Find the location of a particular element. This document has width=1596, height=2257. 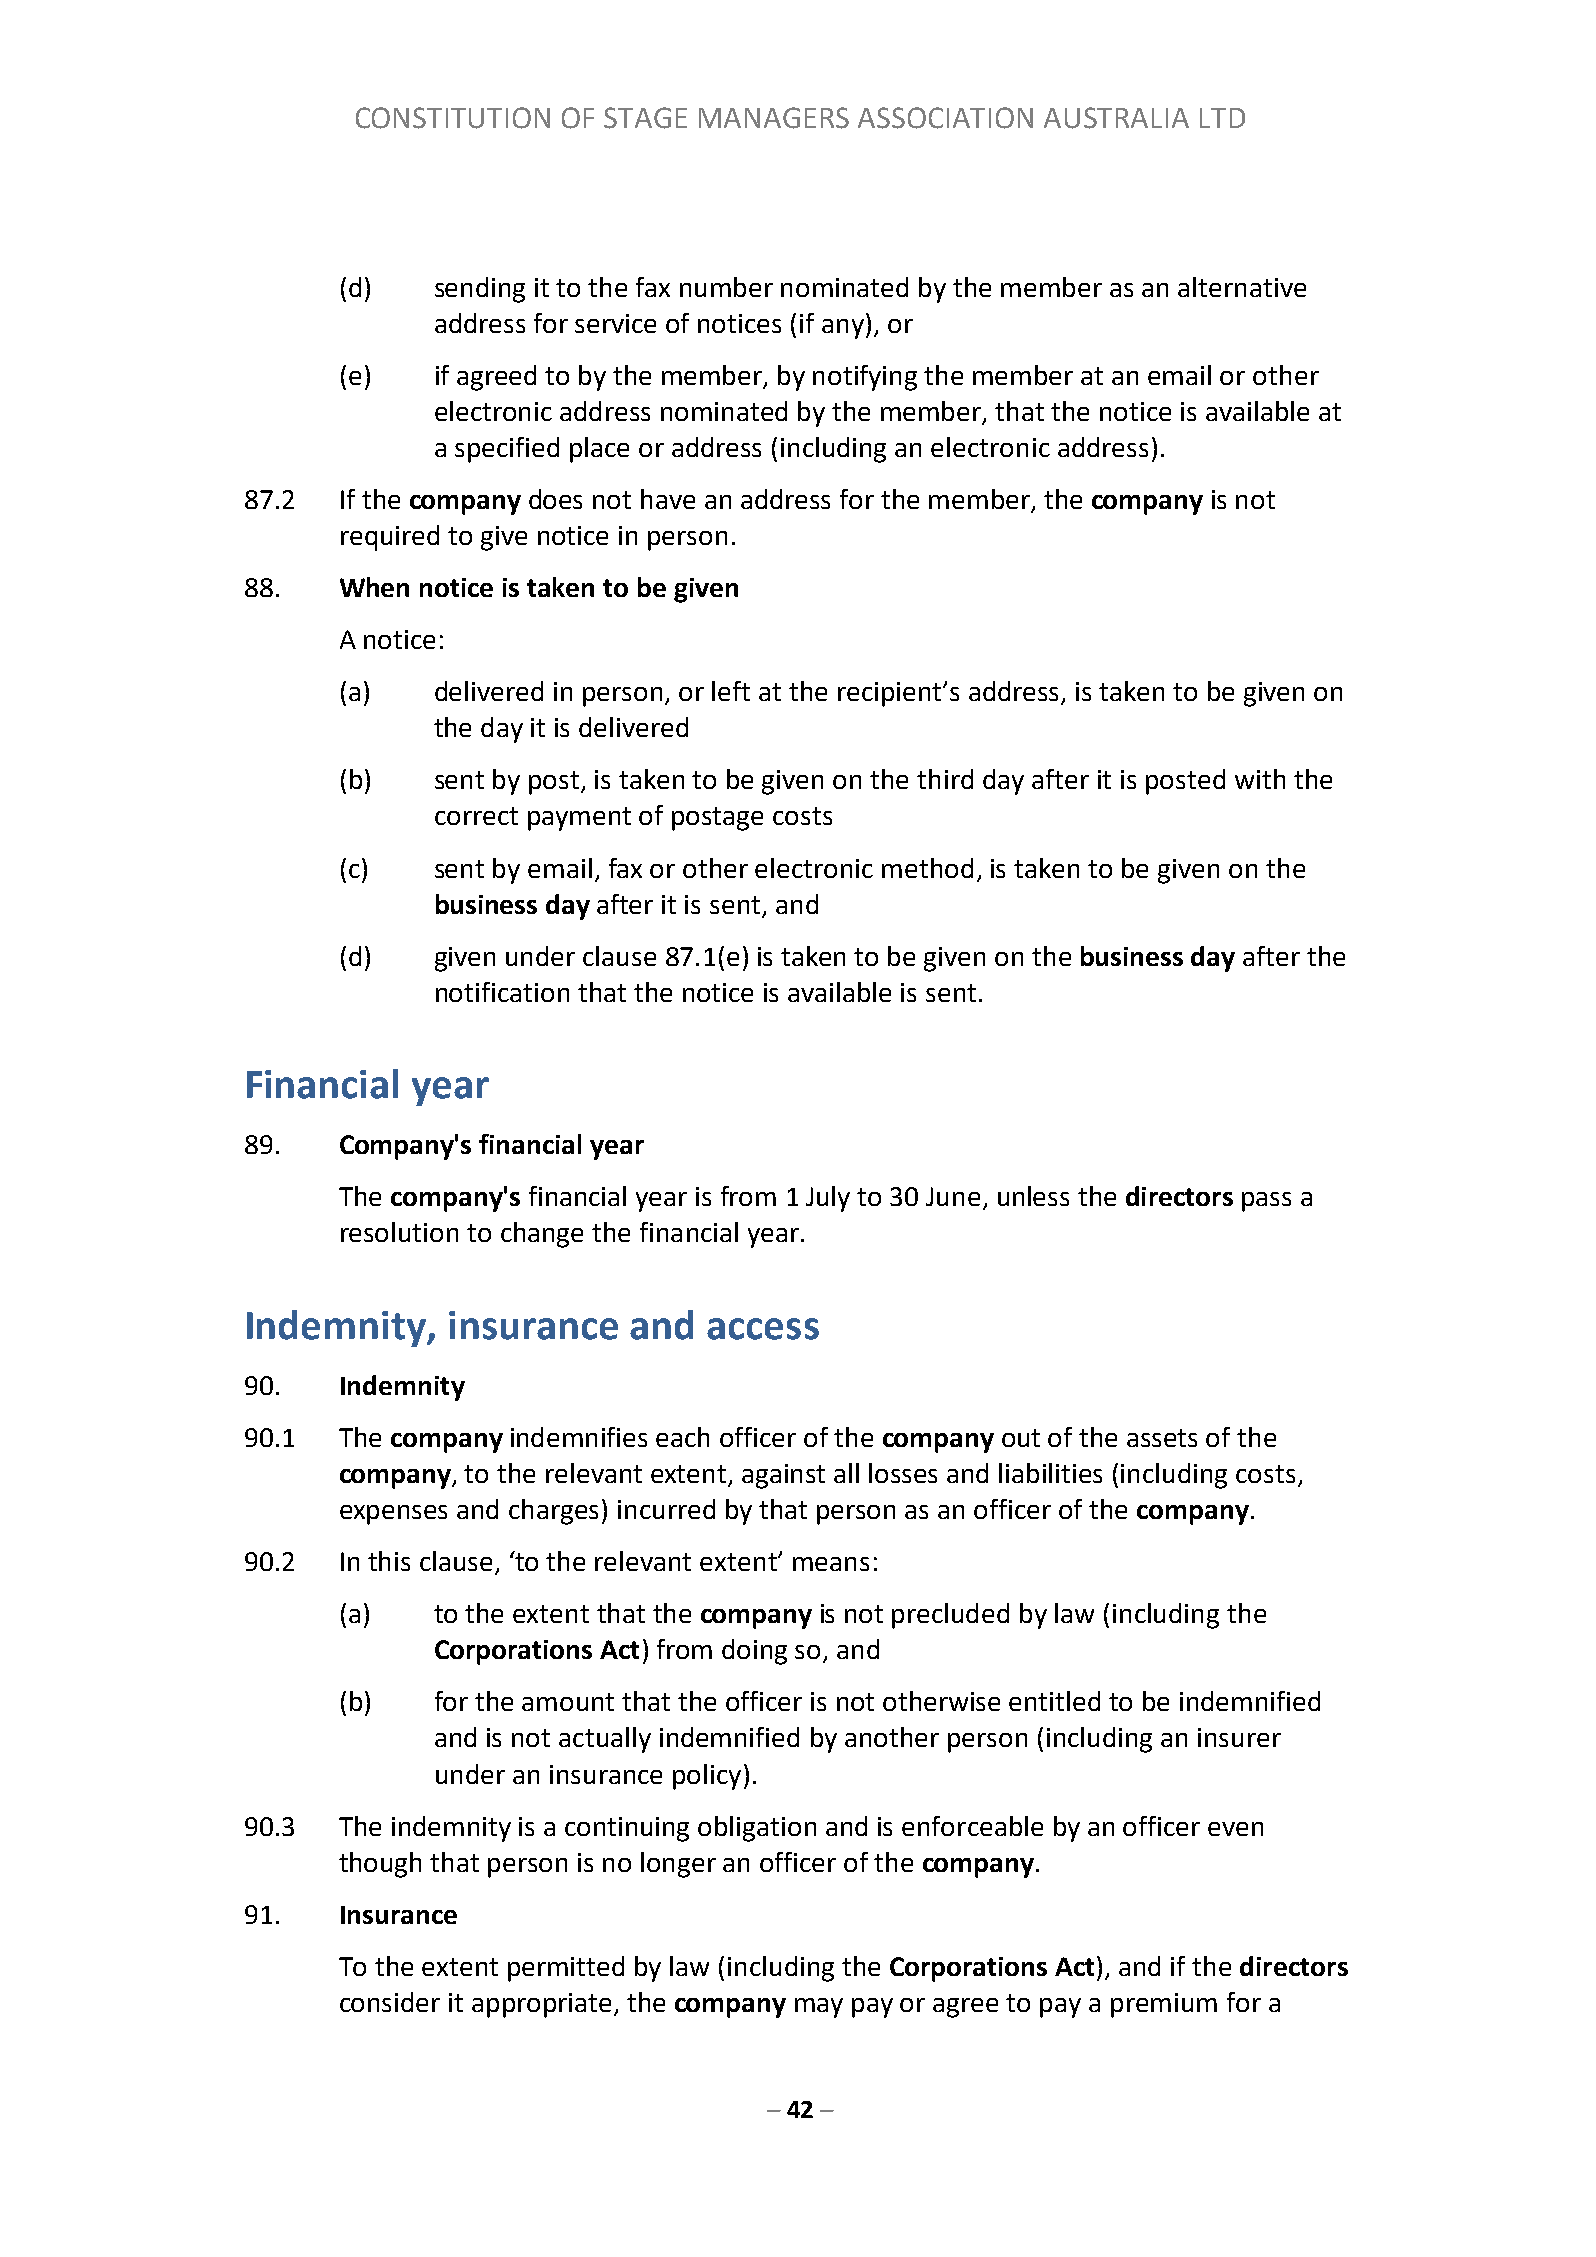

appropriate is located at coordinates (541, 2005).
